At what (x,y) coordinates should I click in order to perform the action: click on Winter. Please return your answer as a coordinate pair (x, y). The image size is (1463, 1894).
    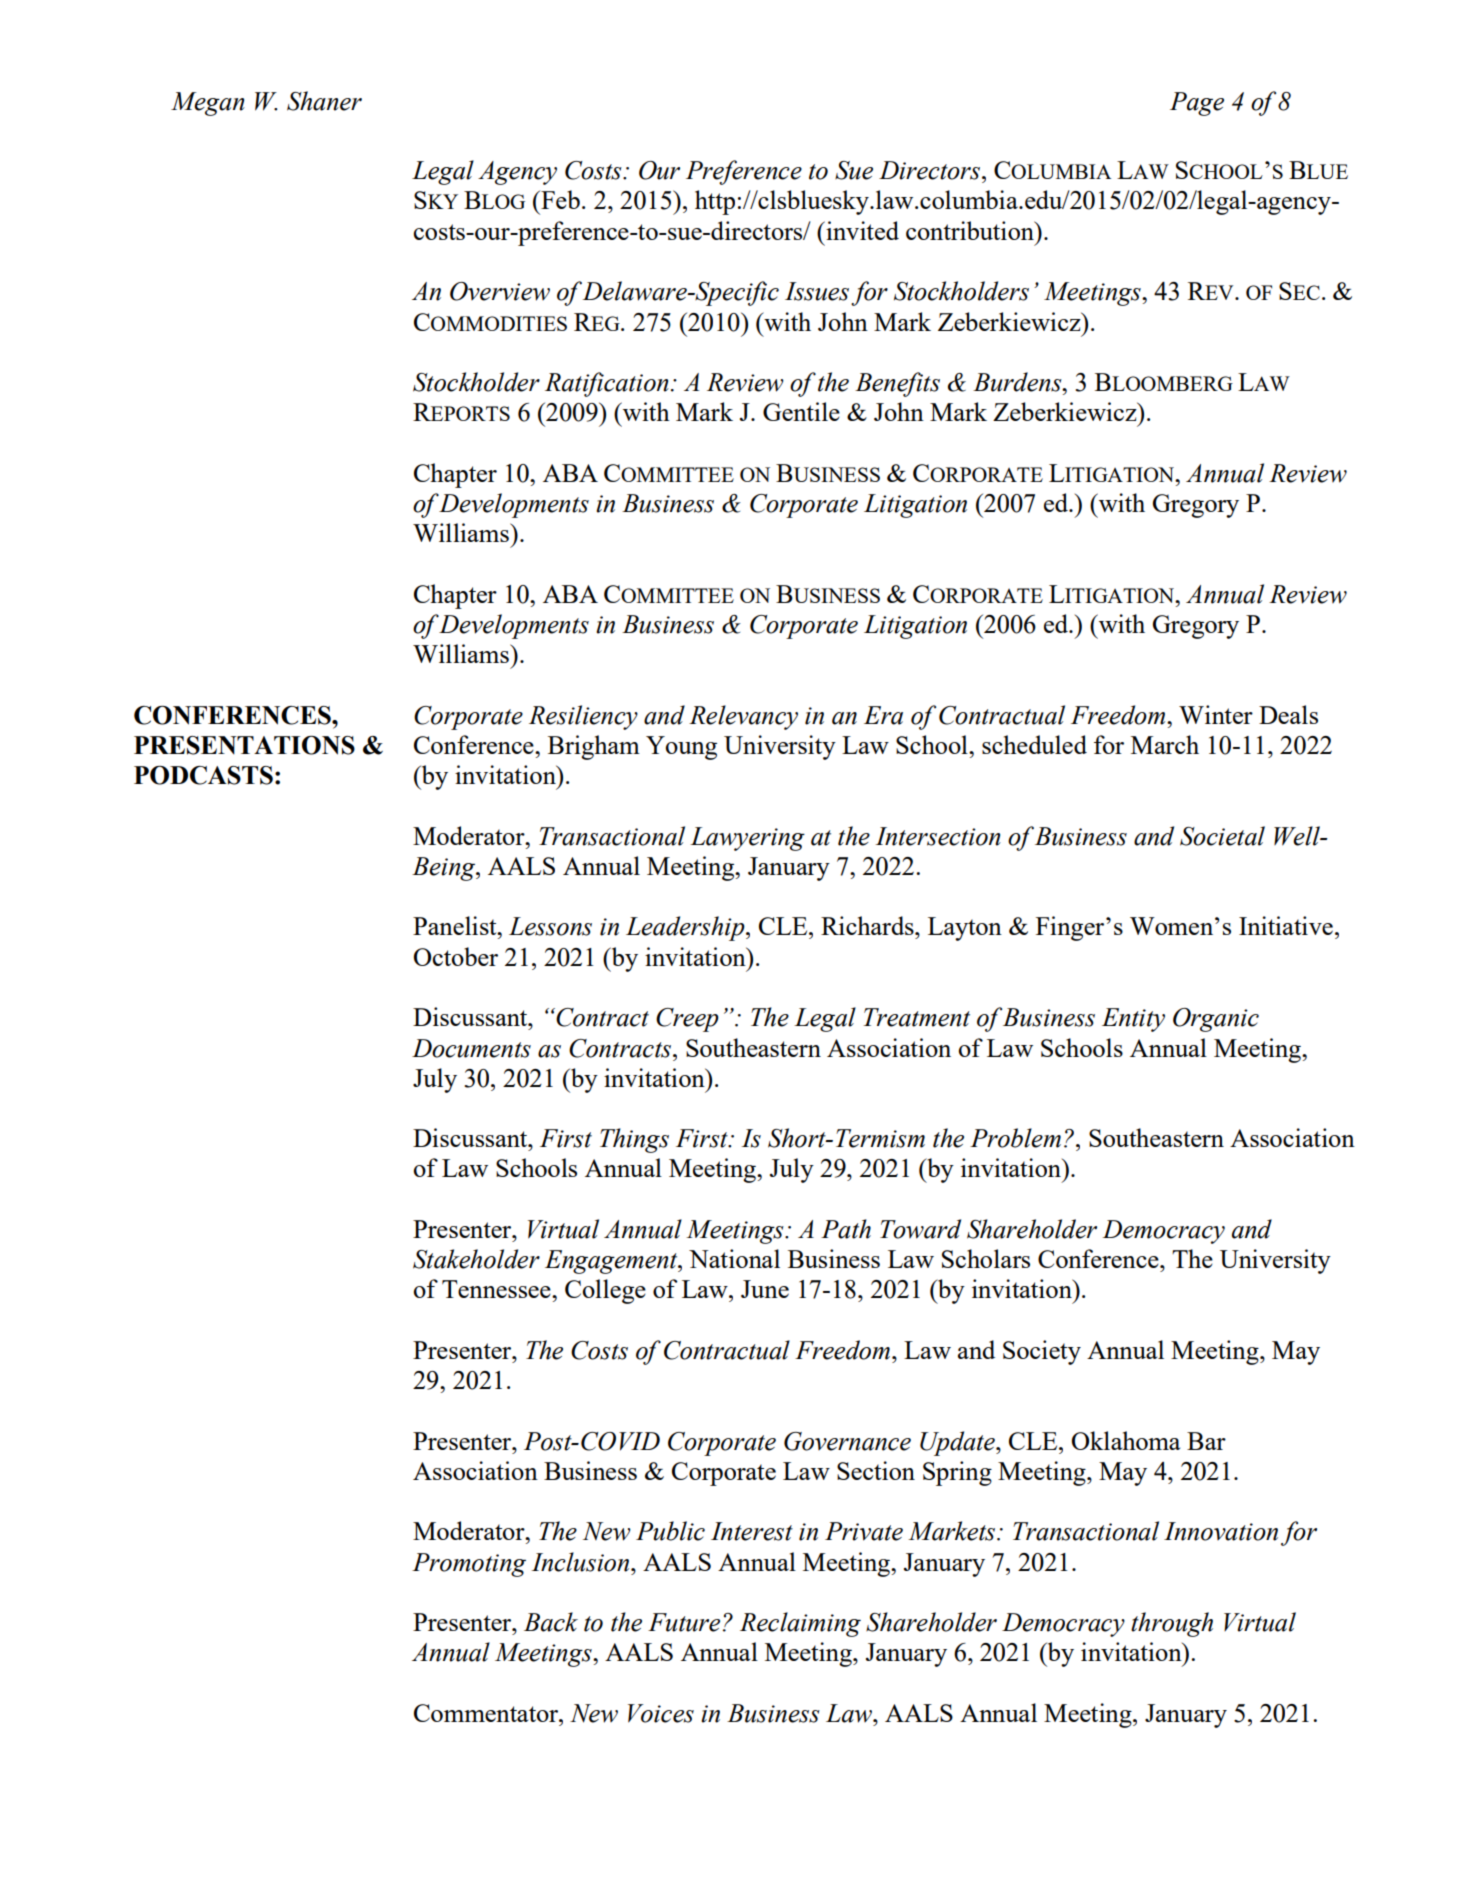
    Looking at the image, I should click on (1216, 714).
